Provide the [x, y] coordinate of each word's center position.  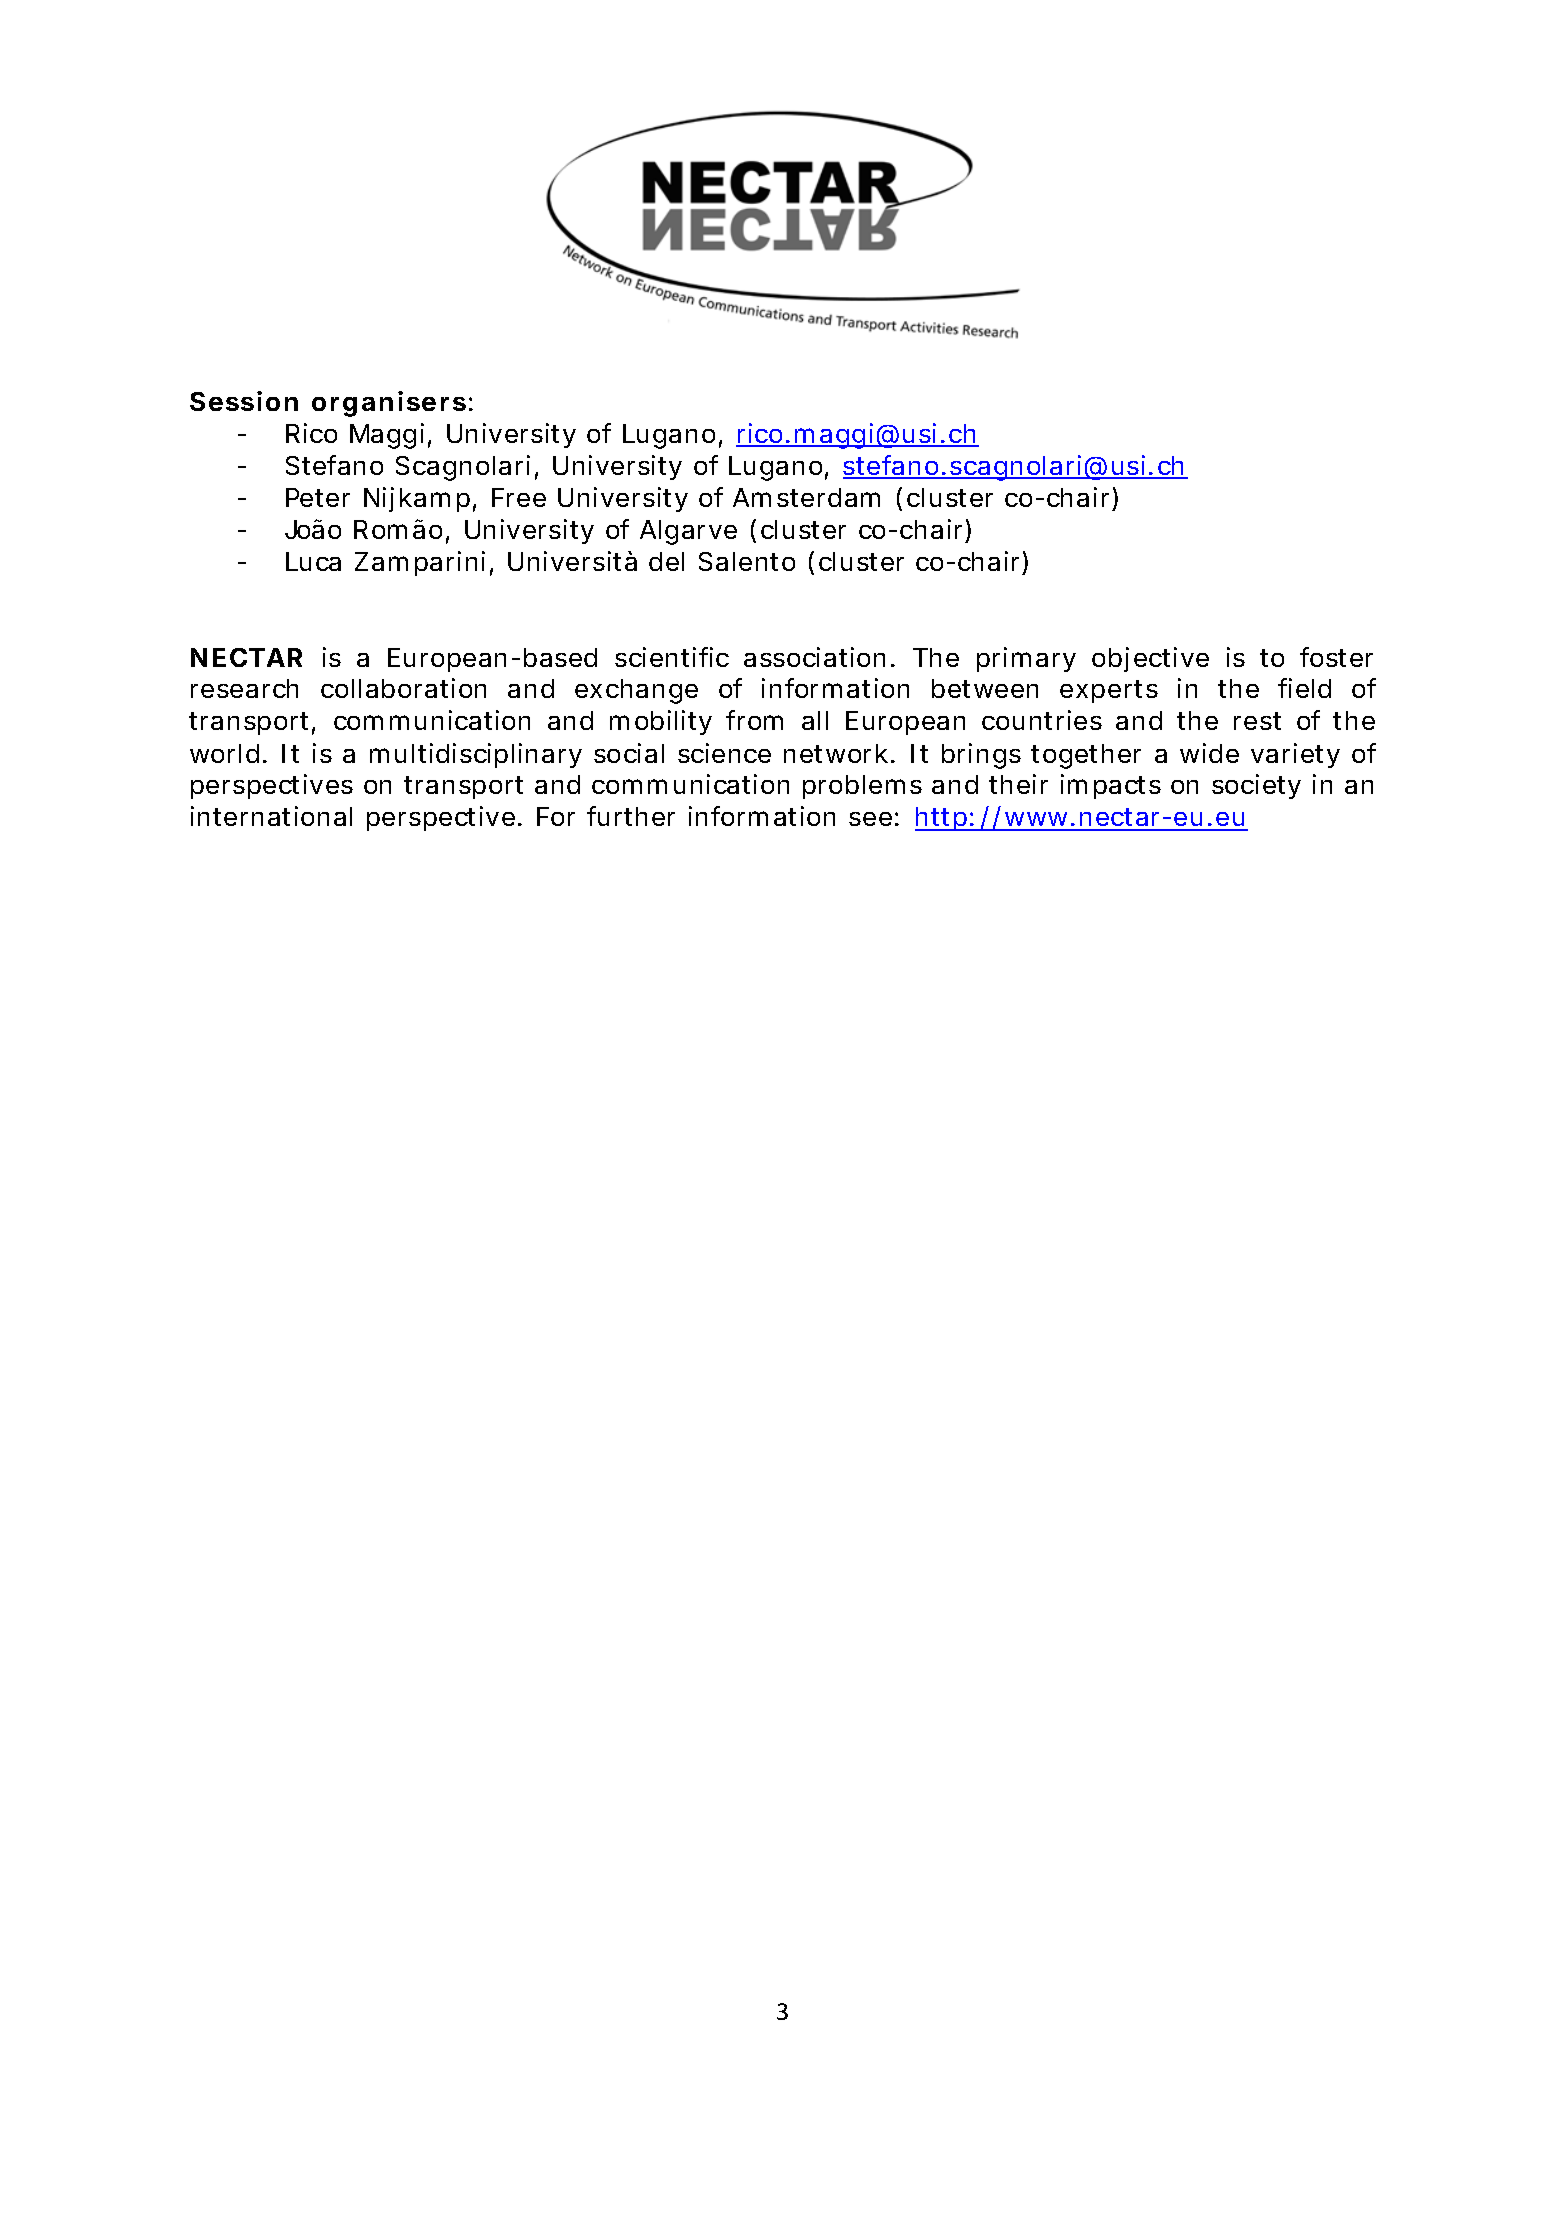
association [814, 657]
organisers [389, 404]
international [271, 816]
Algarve [688, 532]
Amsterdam [806, 497]
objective [1150, 659]
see [870, 819]
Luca [313, 561]
